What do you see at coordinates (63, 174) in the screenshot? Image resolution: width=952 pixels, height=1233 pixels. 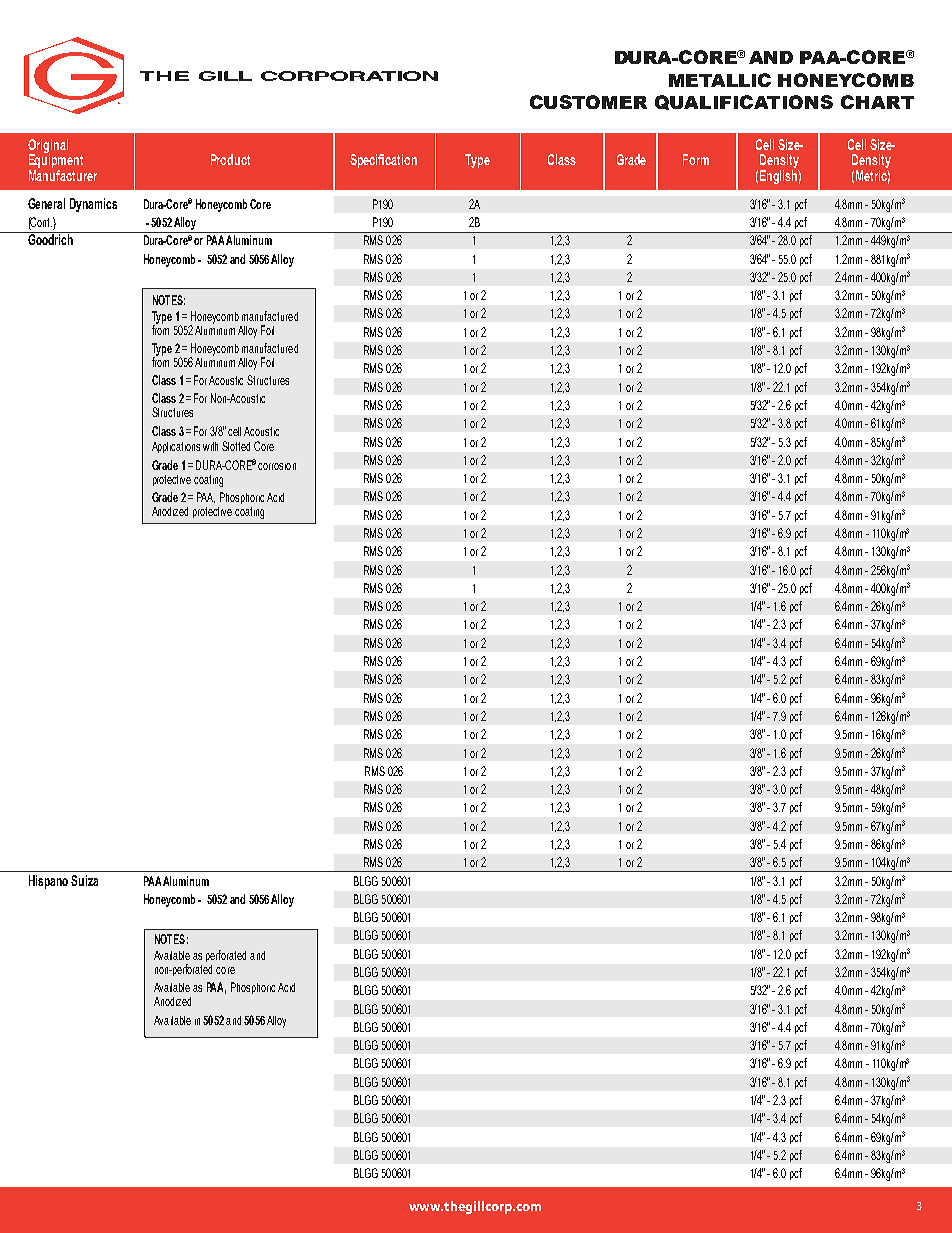 I see `Manufacturer` at bounding box center [63, 174].
